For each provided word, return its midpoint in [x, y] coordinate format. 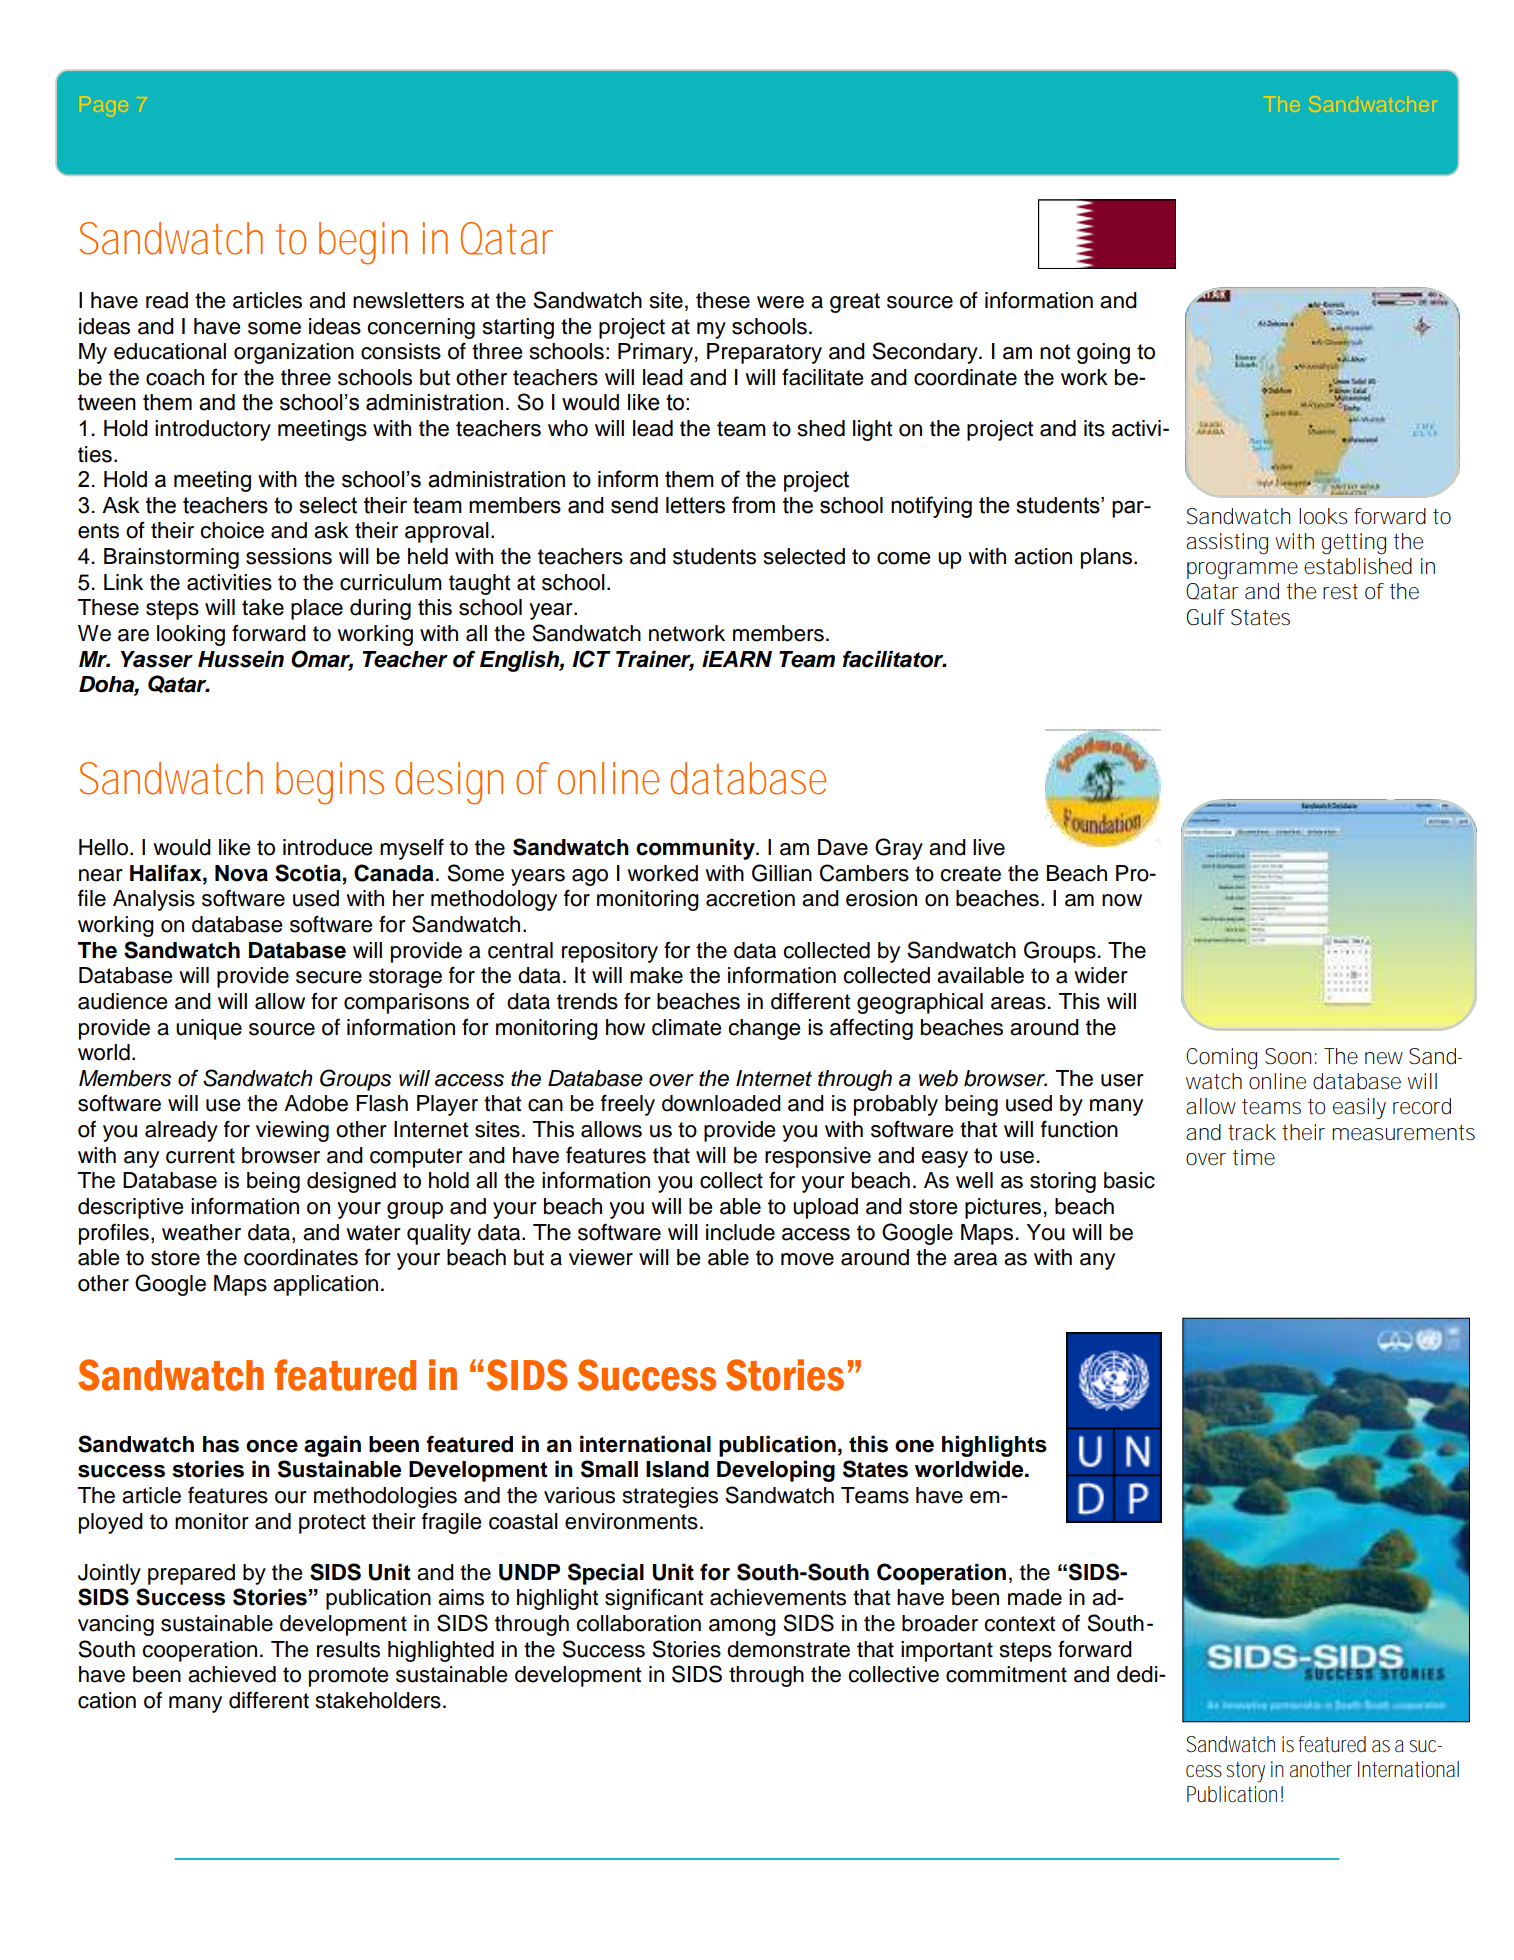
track [1252, 1132]
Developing [776, 1471]
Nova [241, 873]
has [221, 1444]
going [1103, 353]
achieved [232, 1674]
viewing [292, 1131]
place [317, 609]
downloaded [721, 1103]
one [914, 1446]
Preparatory [764, 353]
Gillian [782, 873]
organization [294, 353]
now [1122, 900]
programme [1242, 571]
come [903, 558]
